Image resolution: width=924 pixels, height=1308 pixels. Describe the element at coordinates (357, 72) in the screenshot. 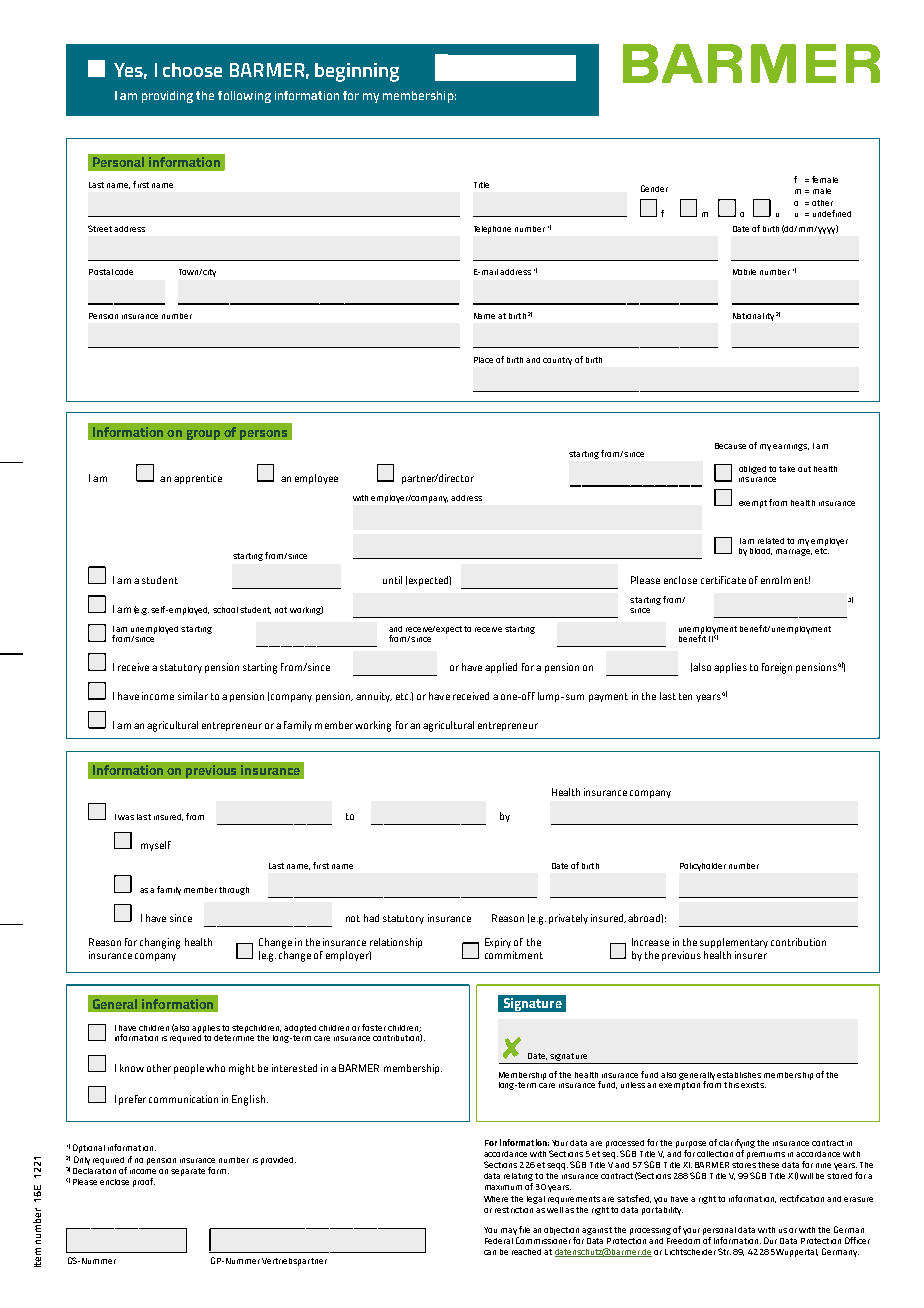

I see `beginning` at that location.
